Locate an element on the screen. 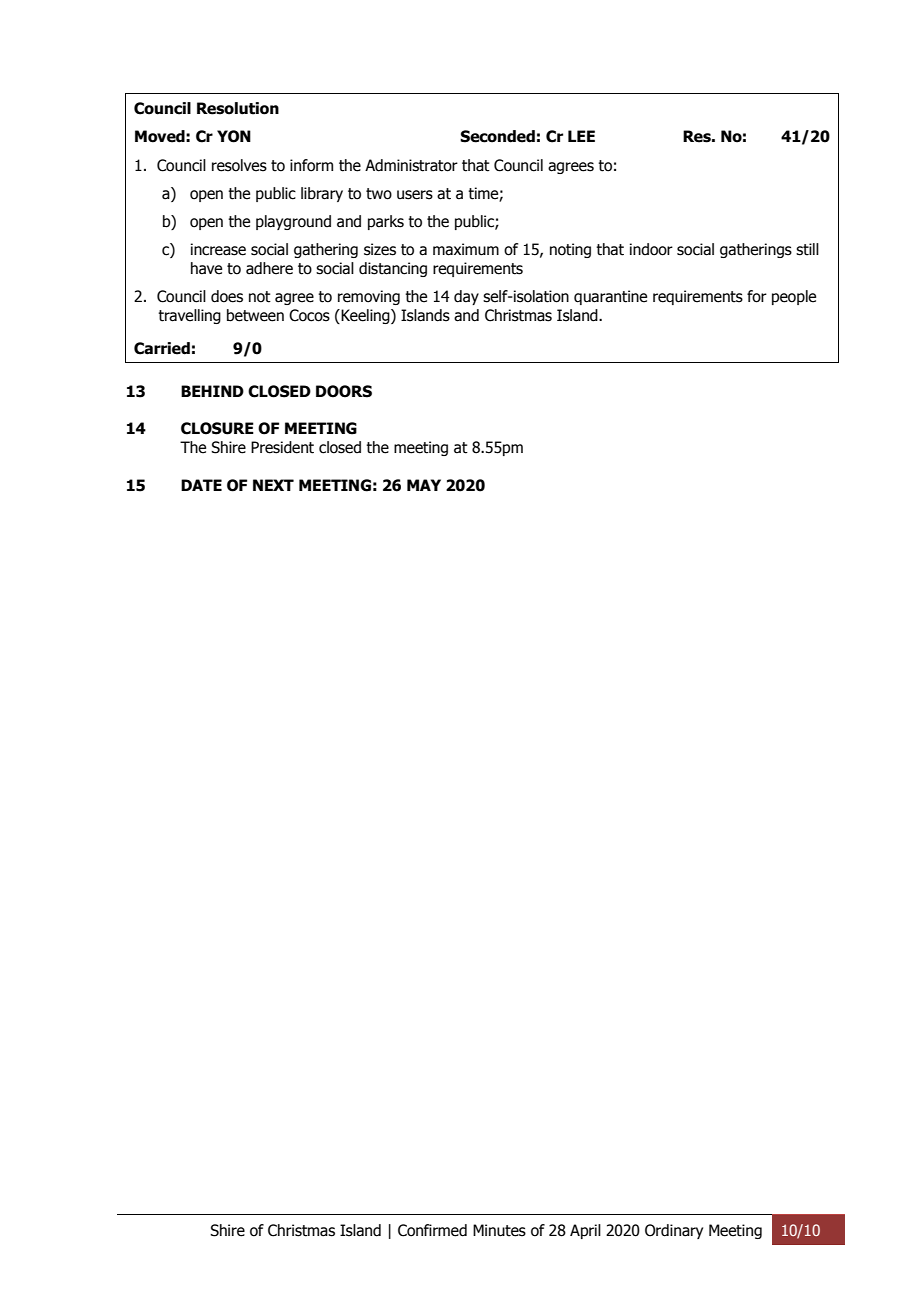  Minutes is located at coordinates (499, 1230).
